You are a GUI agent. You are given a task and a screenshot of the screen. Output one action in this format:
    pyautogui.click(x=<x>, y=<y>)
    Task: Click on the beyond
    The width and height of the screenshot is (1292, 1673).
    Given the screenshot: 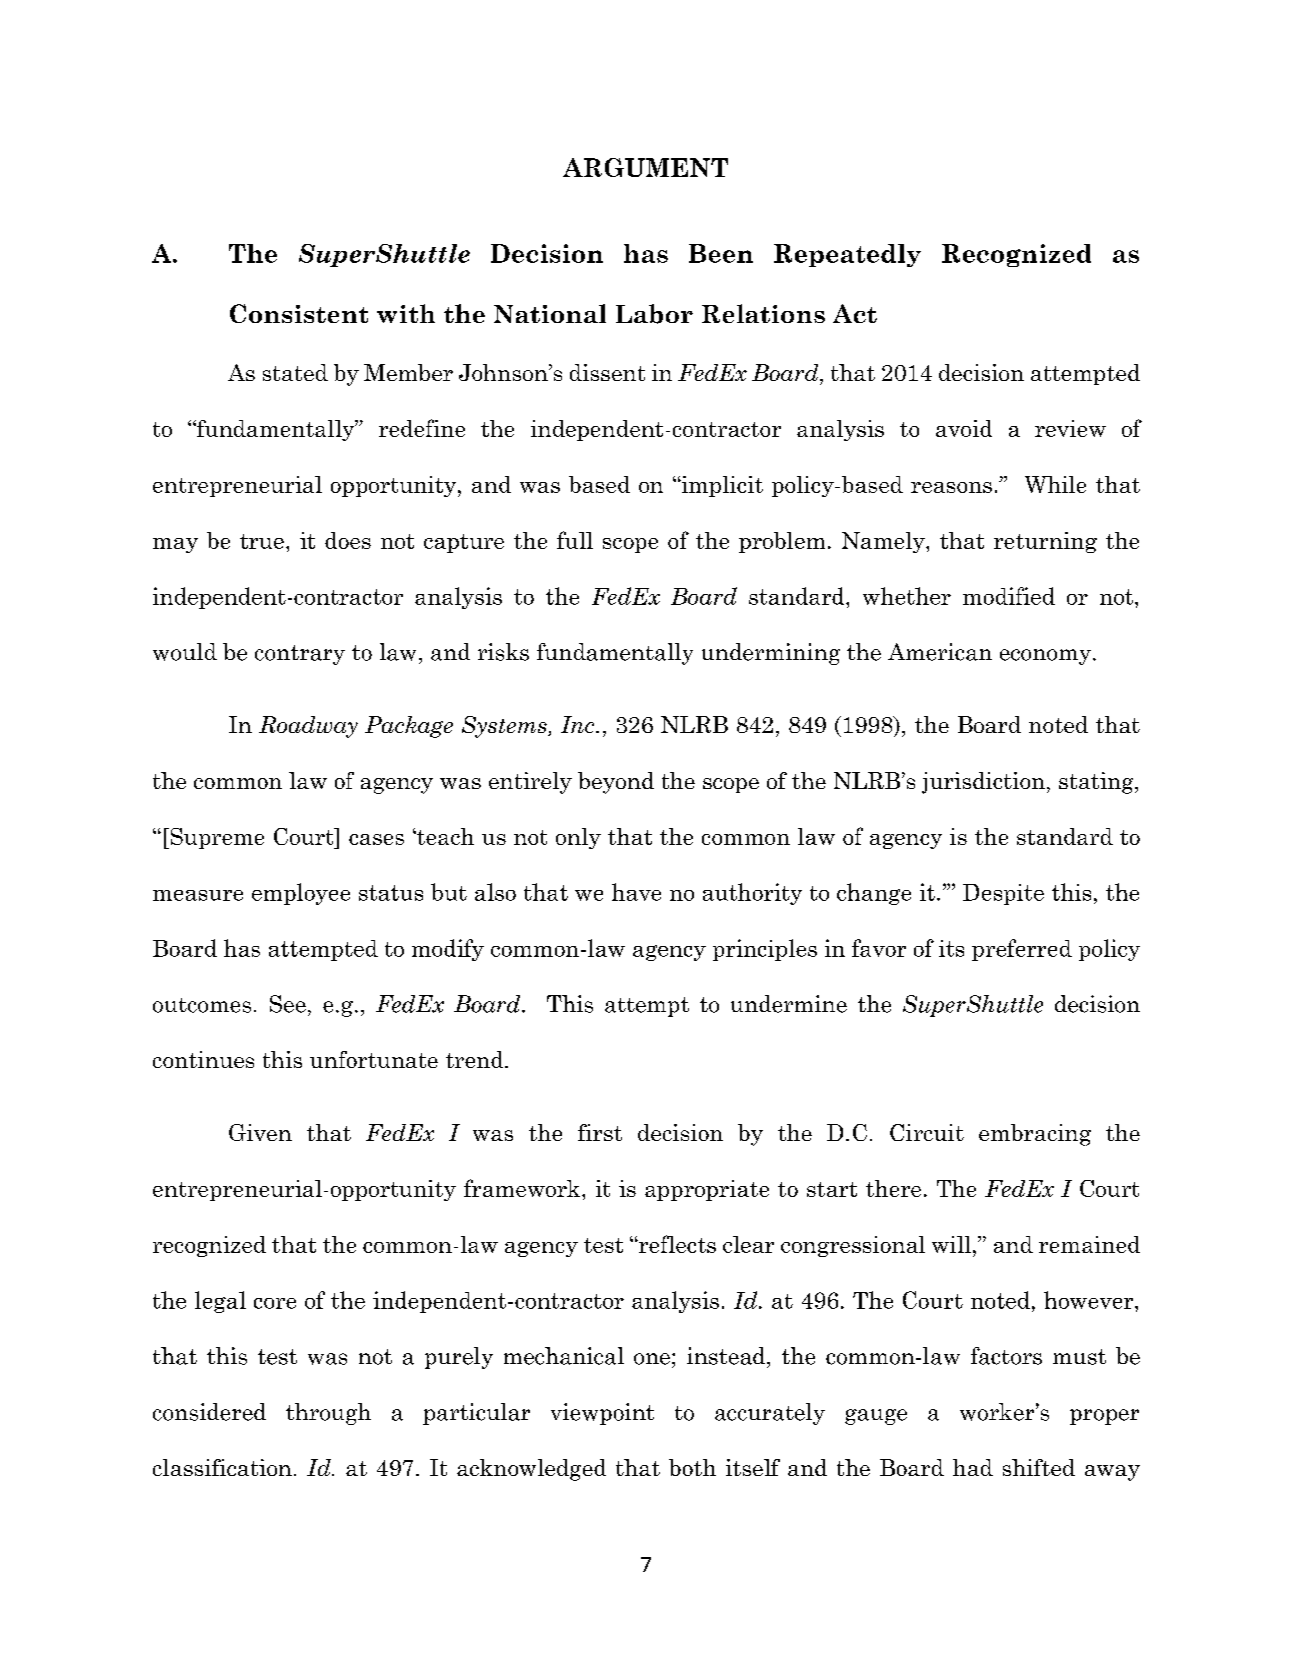 What is the action you would take?
    pyautogui.click(x=616, y=783)
